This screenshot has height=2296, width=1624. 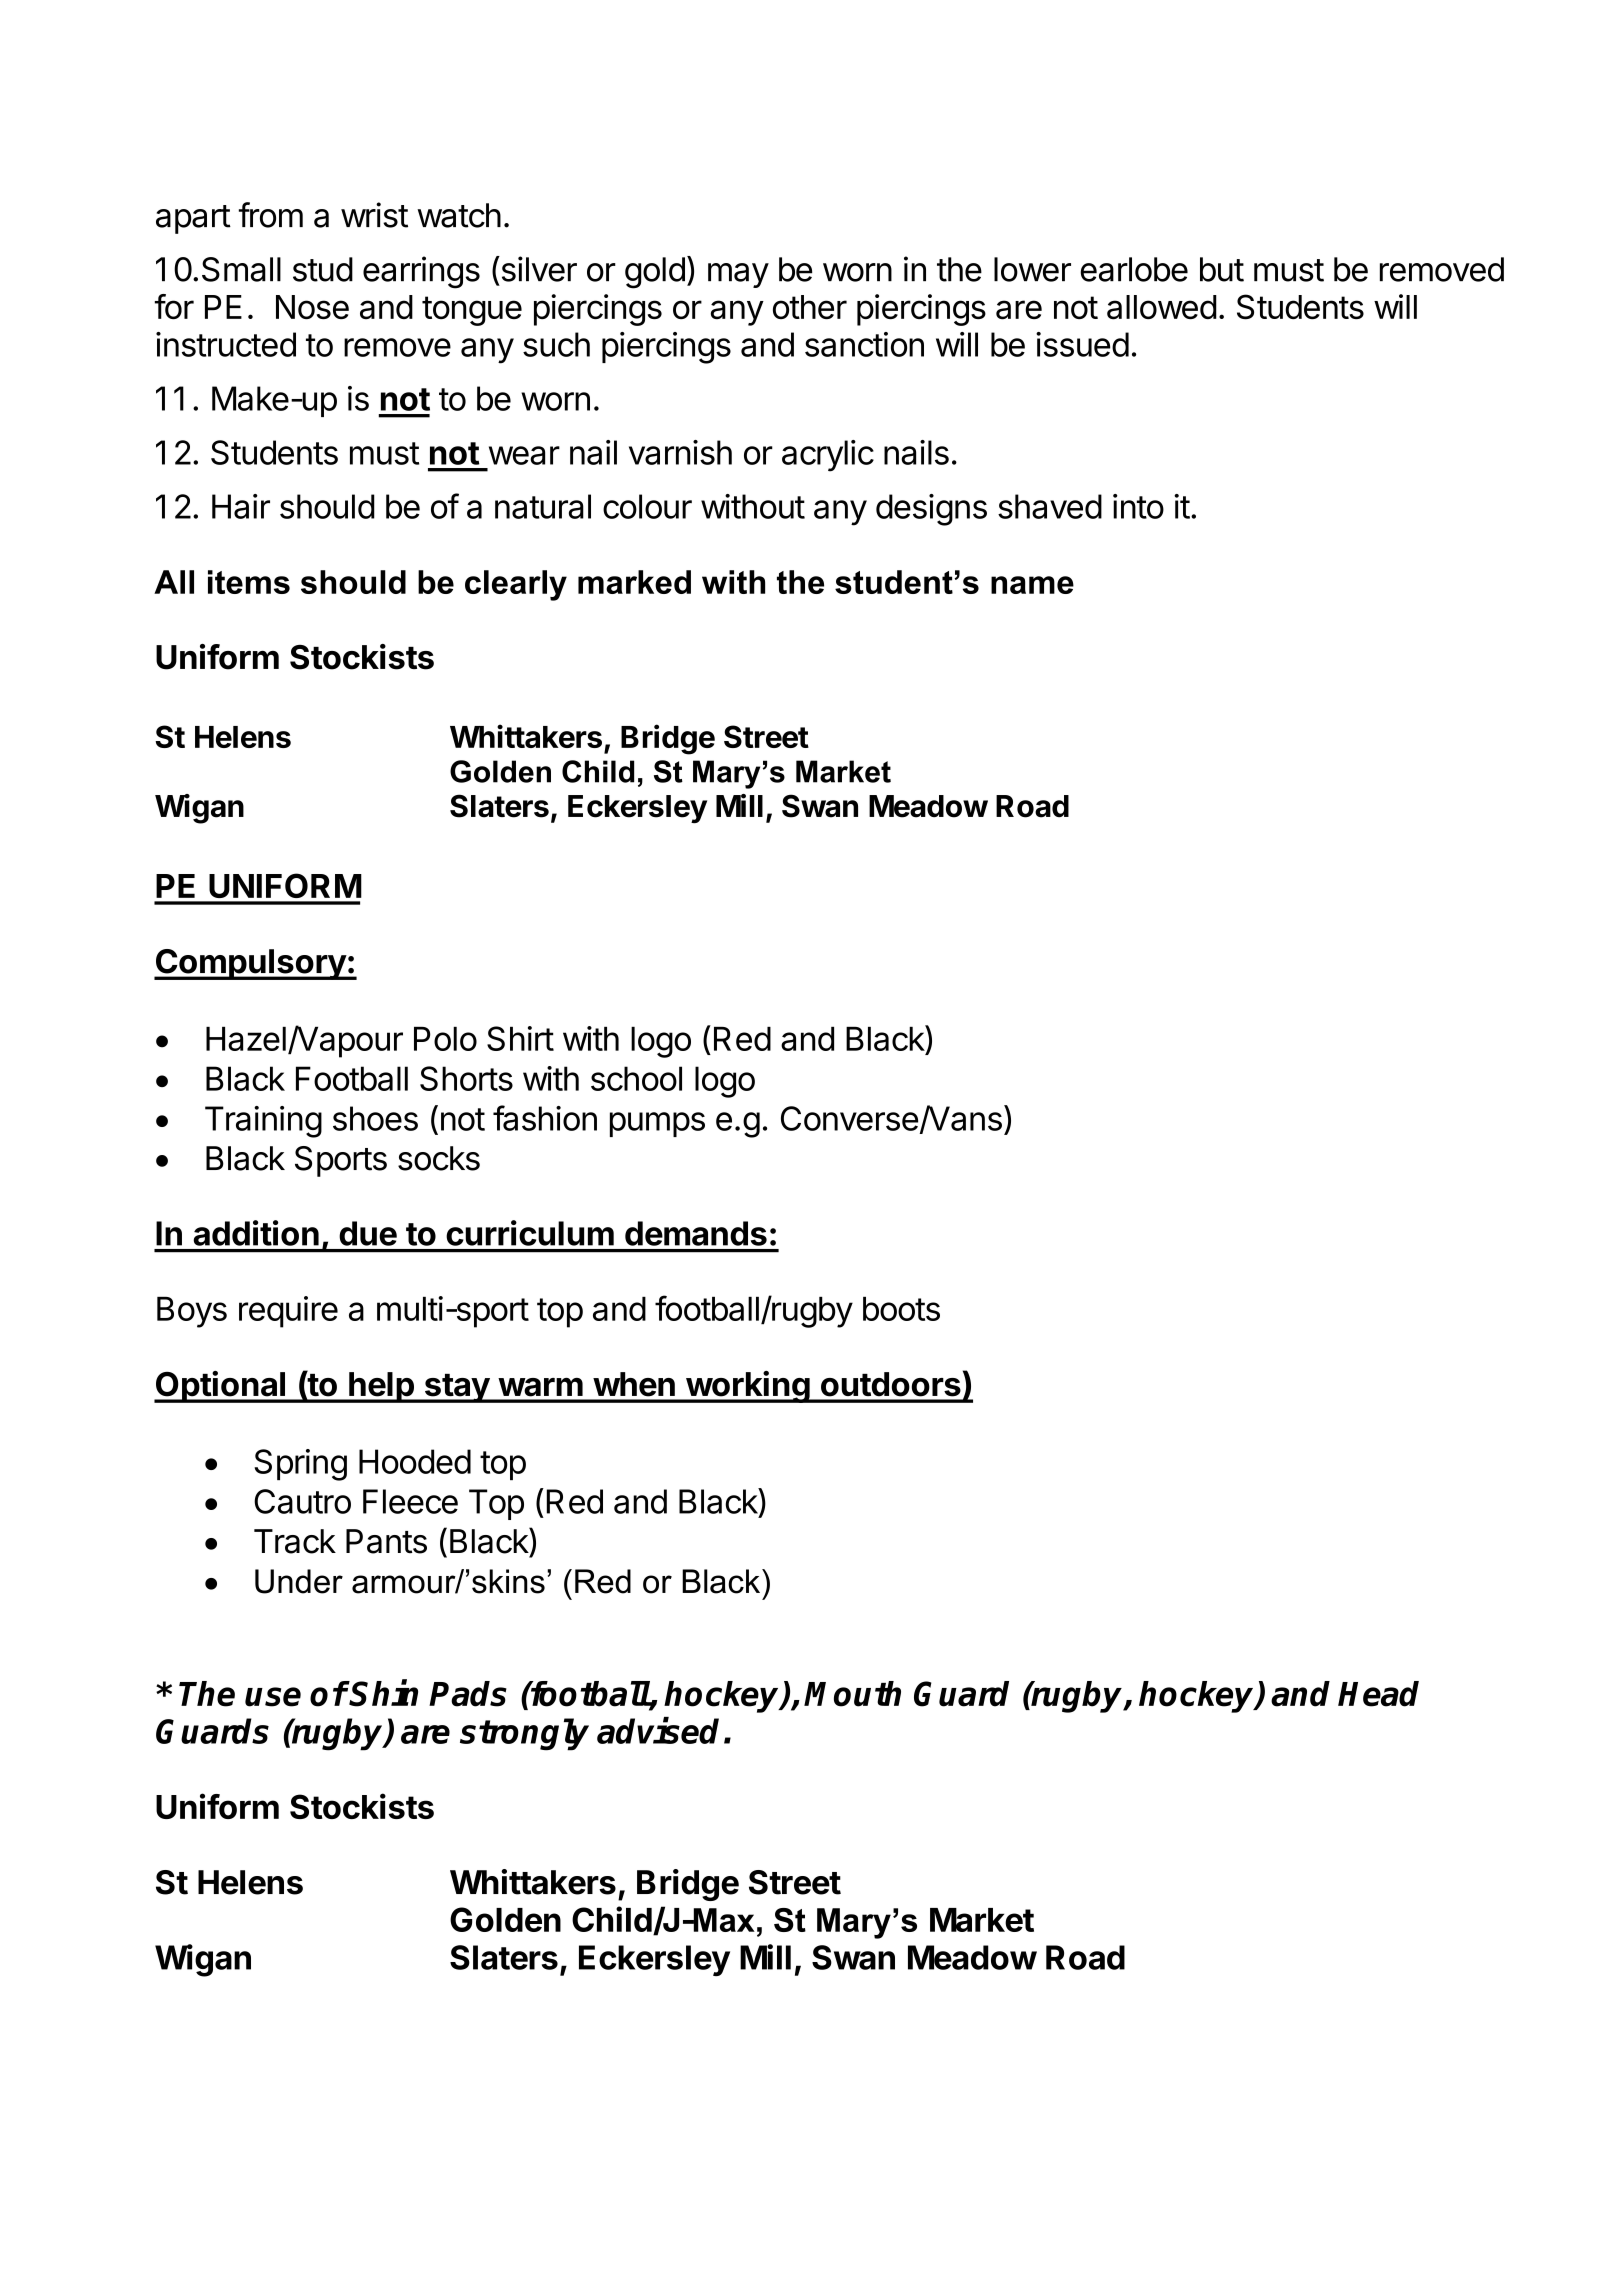 I want to click on demands, so click(x=696, y=1233).
